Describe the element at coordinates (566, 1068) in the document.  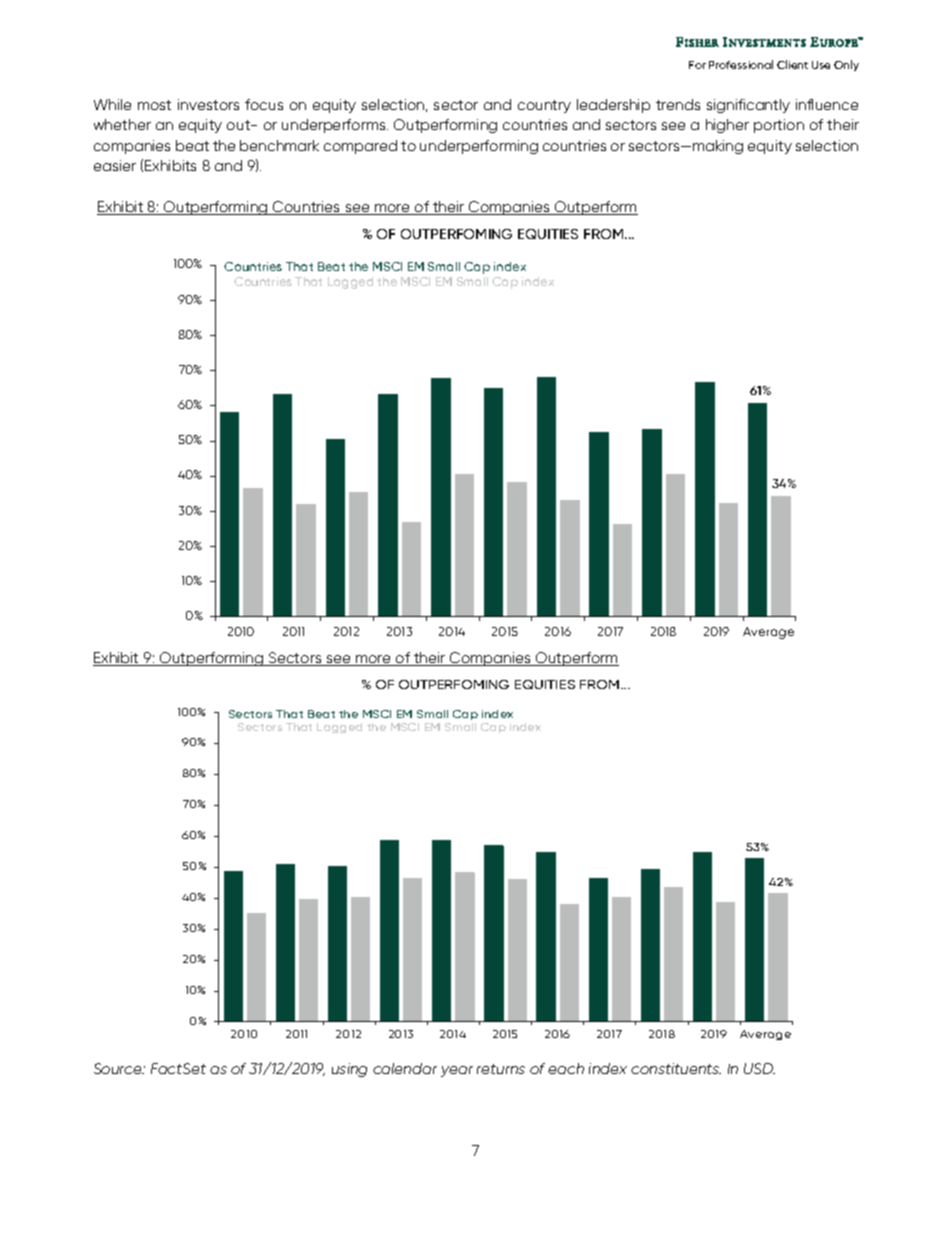
I see `each` at that location.
